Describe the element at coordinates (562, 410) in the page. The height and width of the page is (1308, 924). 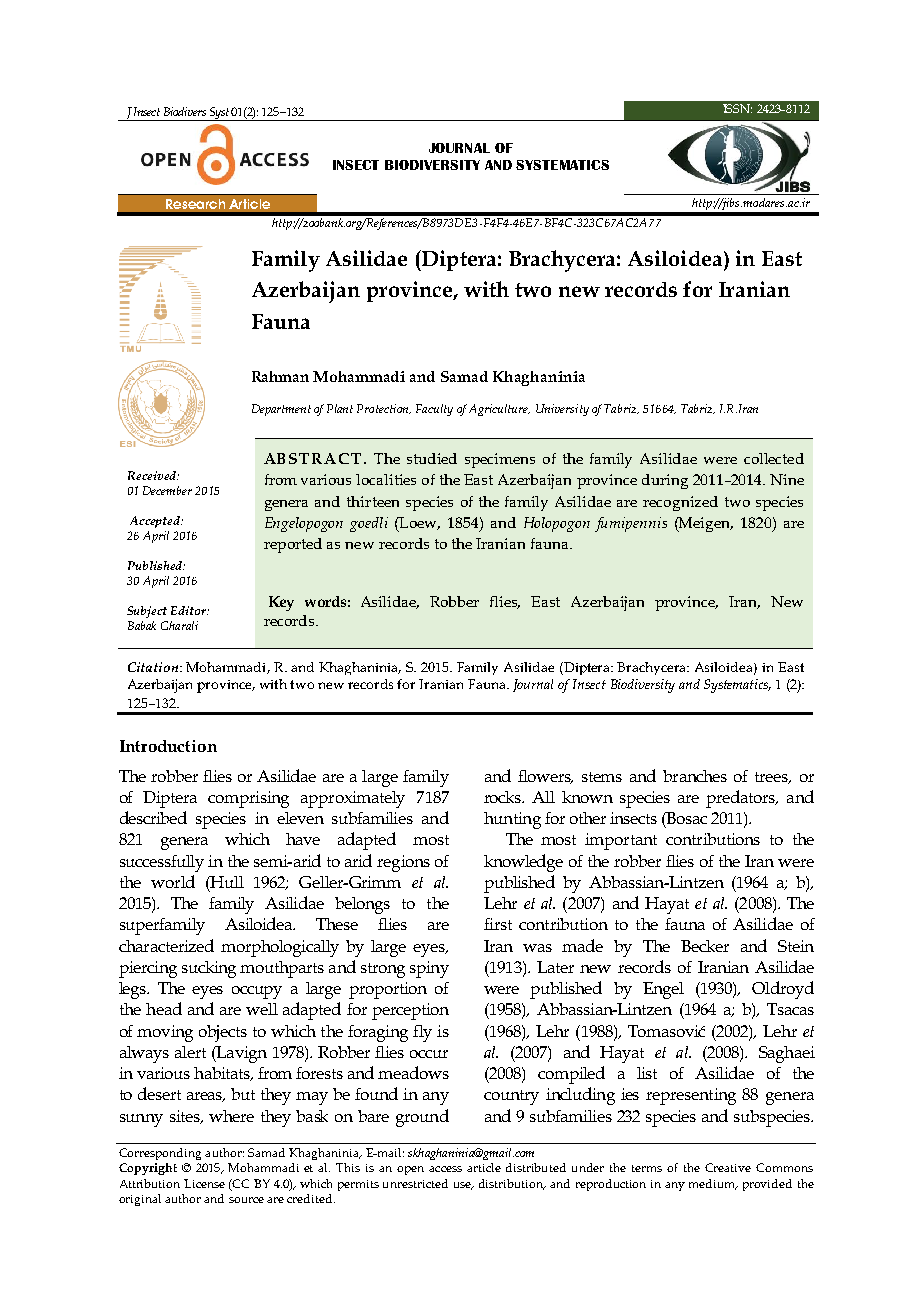
I see `University` at that location.
